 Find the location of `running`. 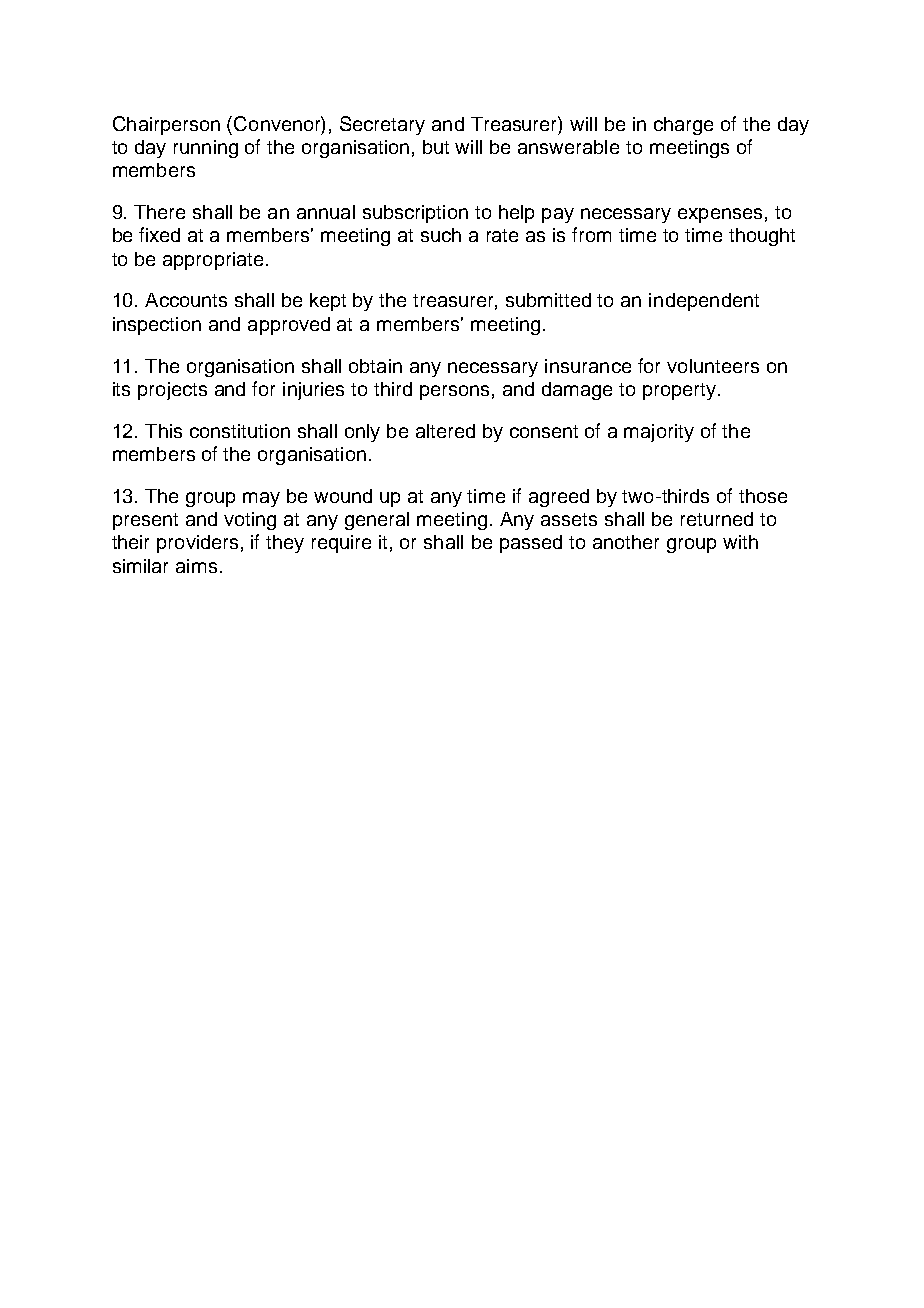

running is located at coordinates (206, 149).
